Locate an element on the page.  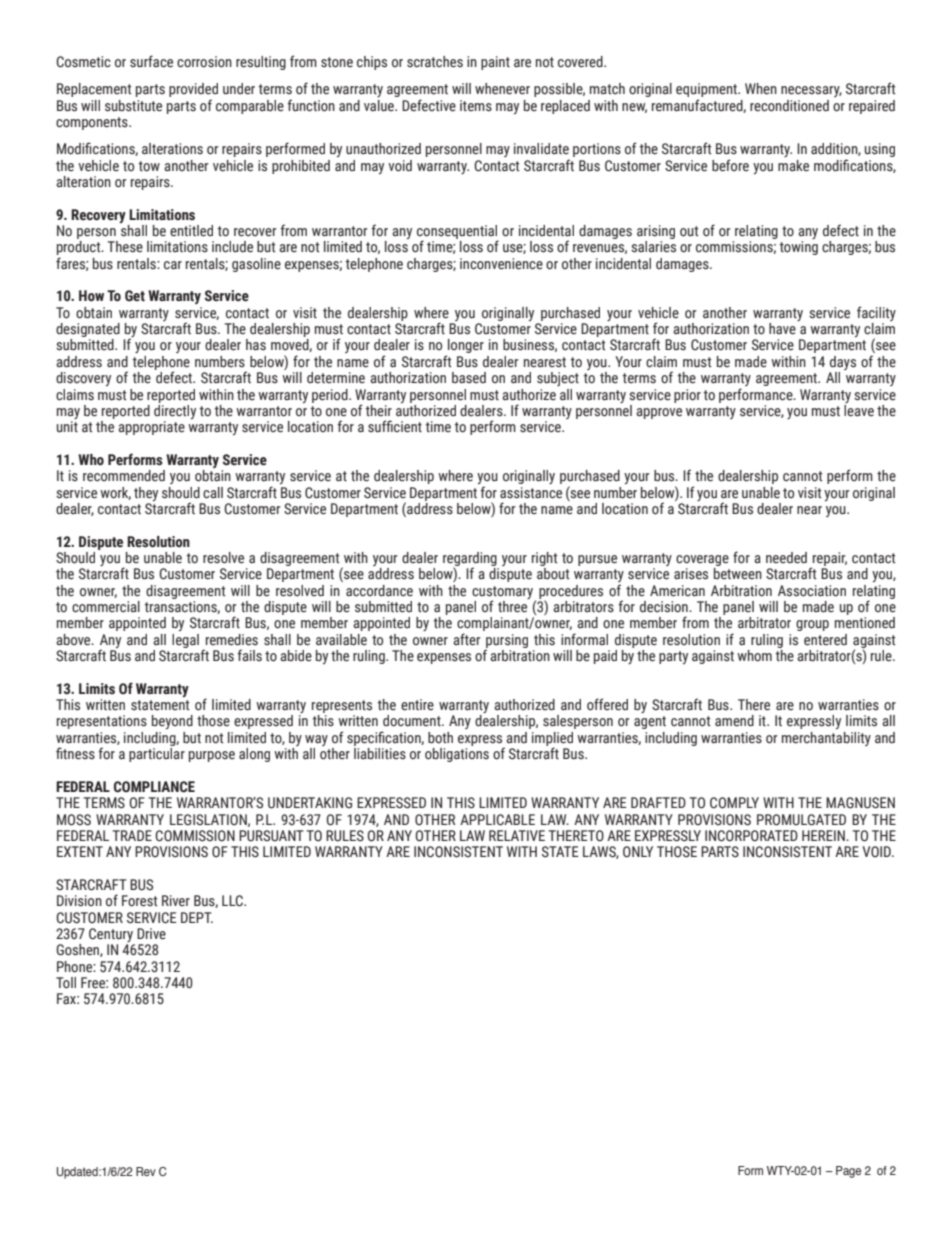
longer is located at coordinates (465, 347).
